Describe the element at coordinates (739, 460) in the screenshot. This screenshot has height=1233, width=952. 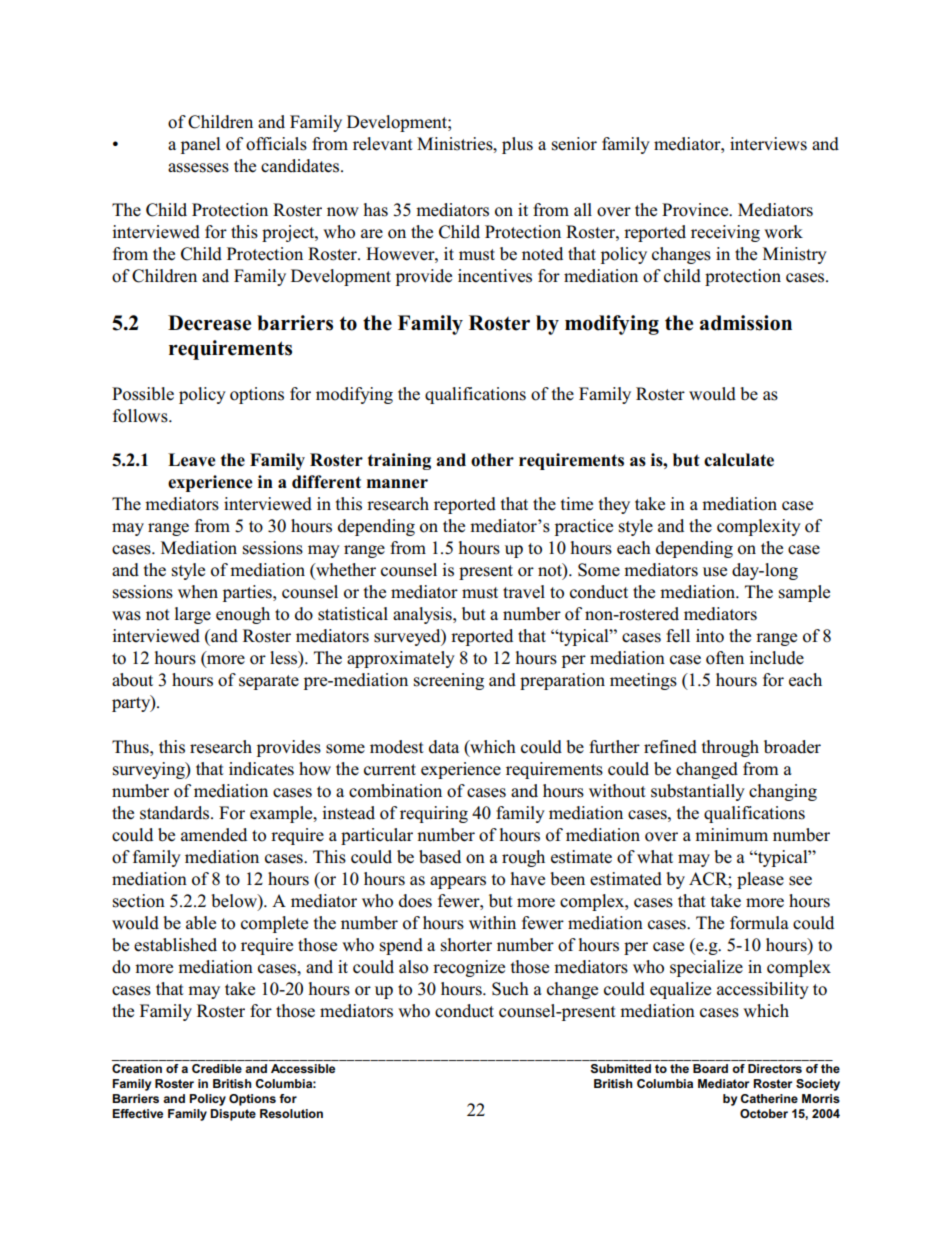
I see `calculate` at that location.
